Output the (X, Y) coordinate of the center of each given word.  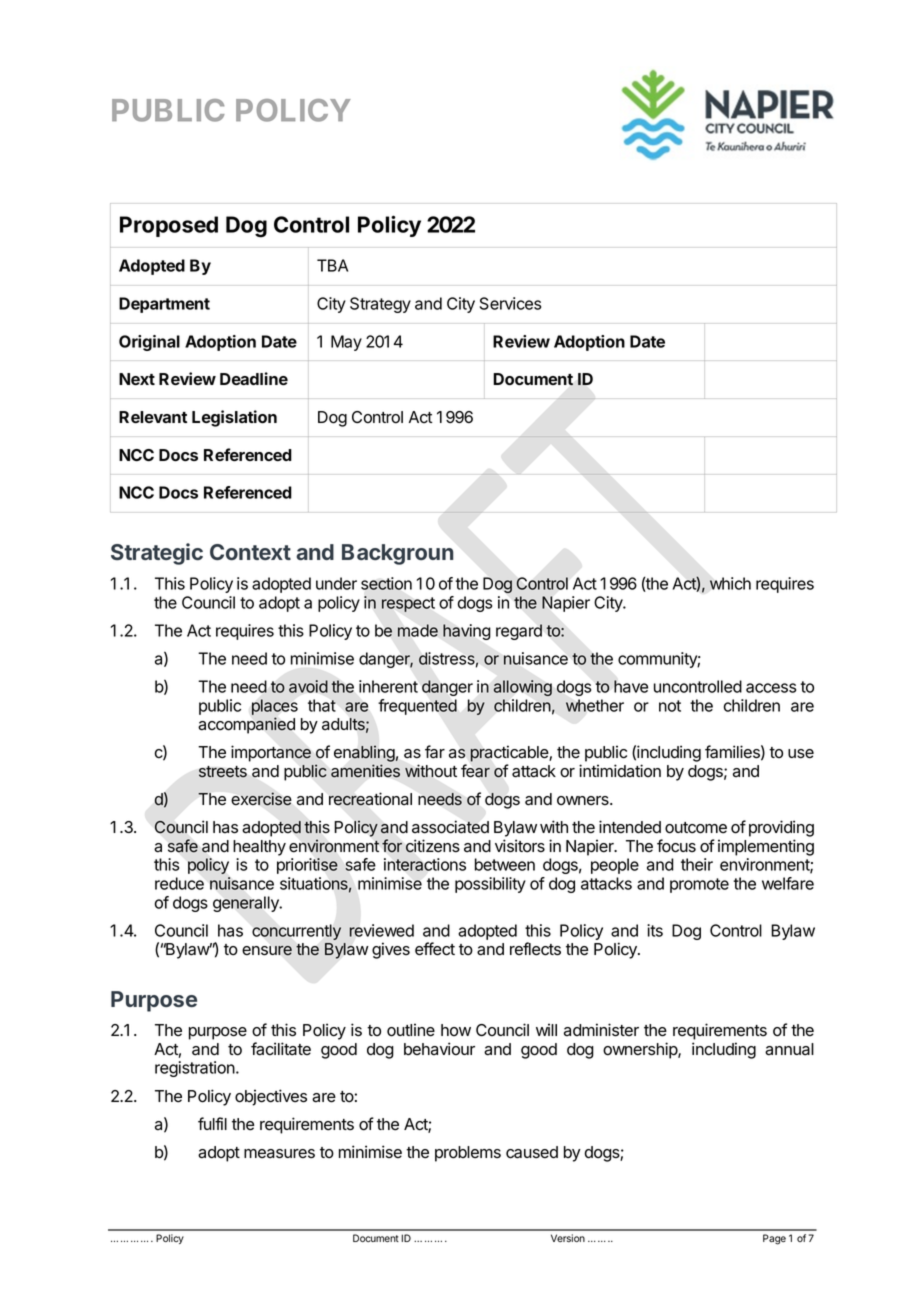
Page (774, 1239)
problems (468, 1154)
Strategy (380, 305)
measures (279, 1154)
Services (510, 303)
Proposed (169, 226)
